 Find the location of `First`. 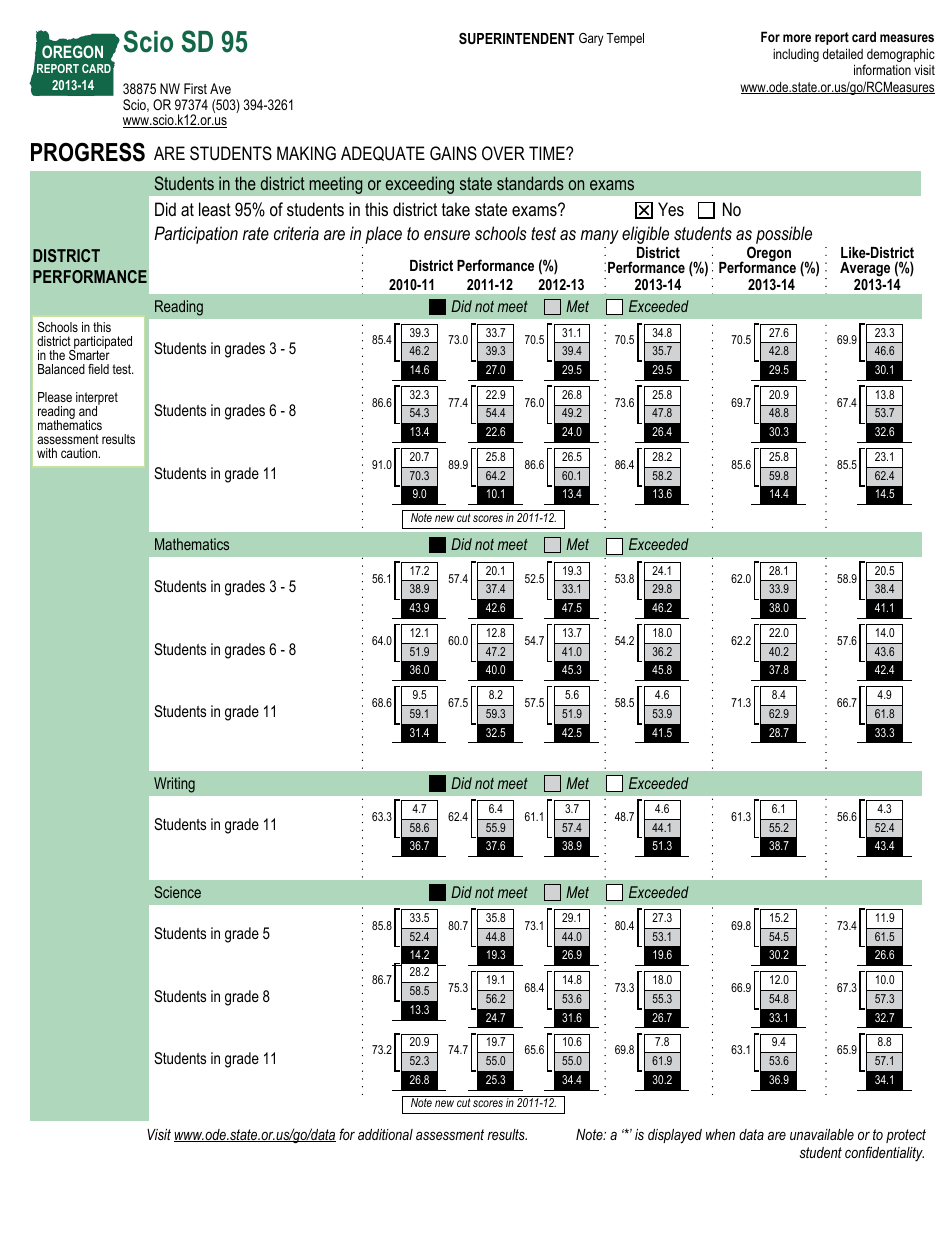

First is located at coordinates (195, 88).
